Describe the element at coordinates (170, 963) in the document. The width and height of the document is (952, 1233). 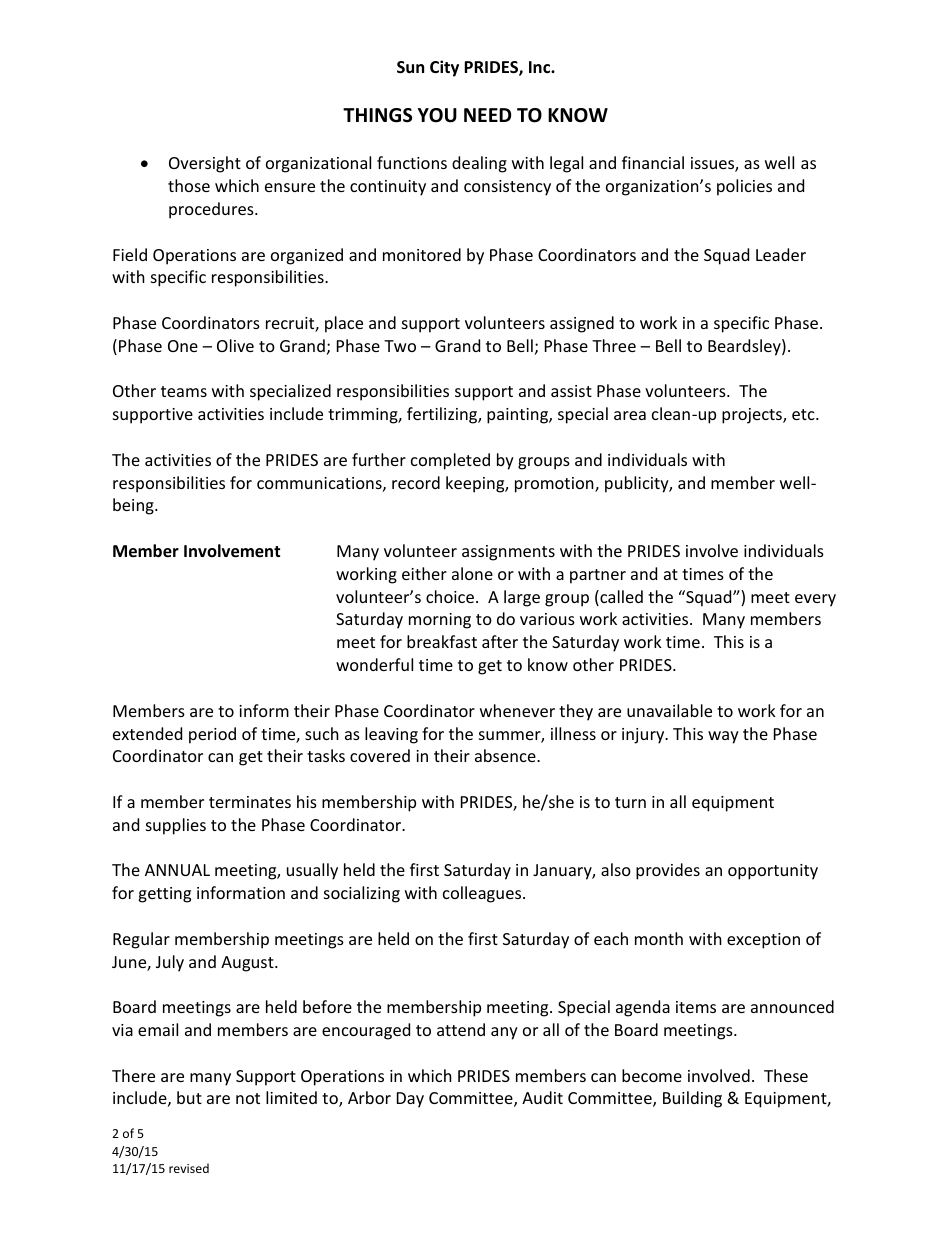
I see `July` at that location.
